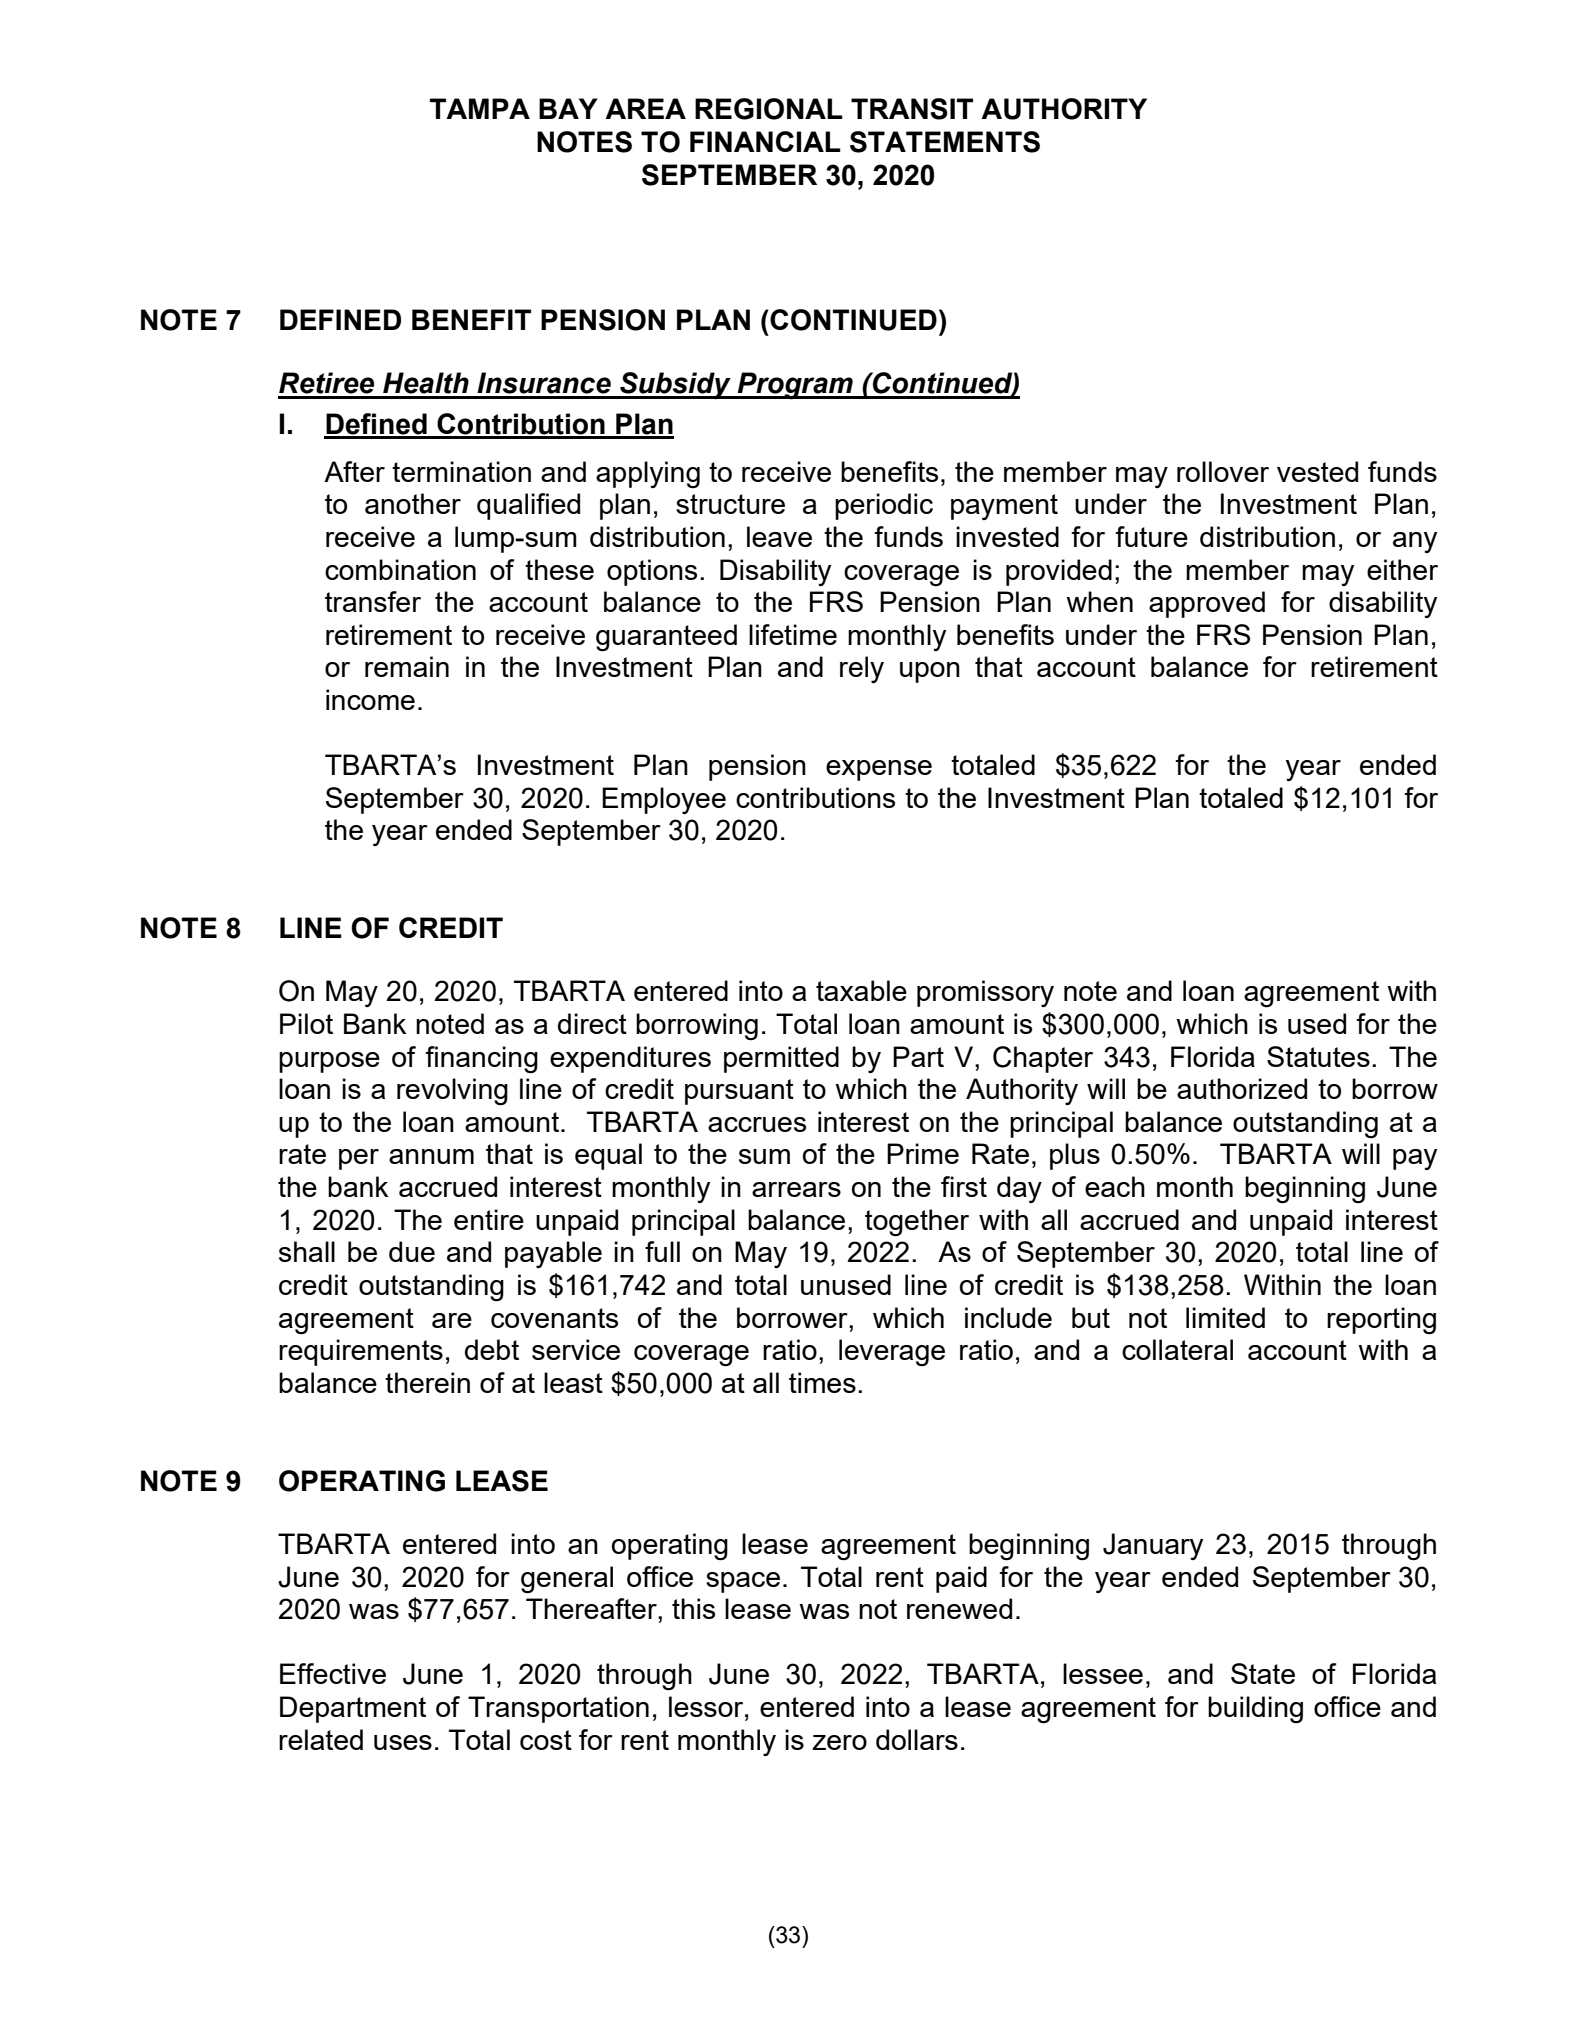  What do you see at coordinates (431, 1156) in the screenshot?
I see `annum` at bounding box center [431, 1156].
